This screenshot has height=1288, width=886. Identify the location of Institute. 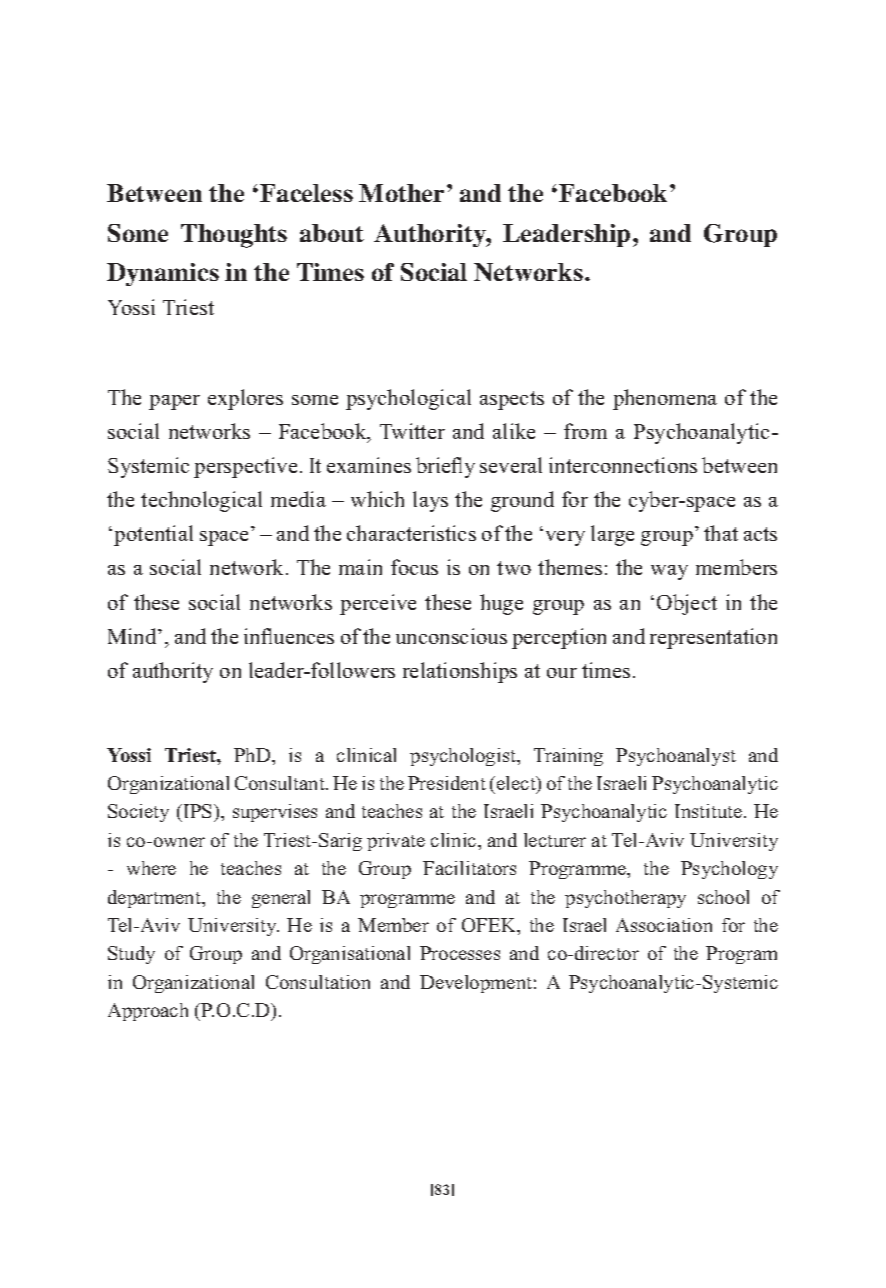
(710, 811).
